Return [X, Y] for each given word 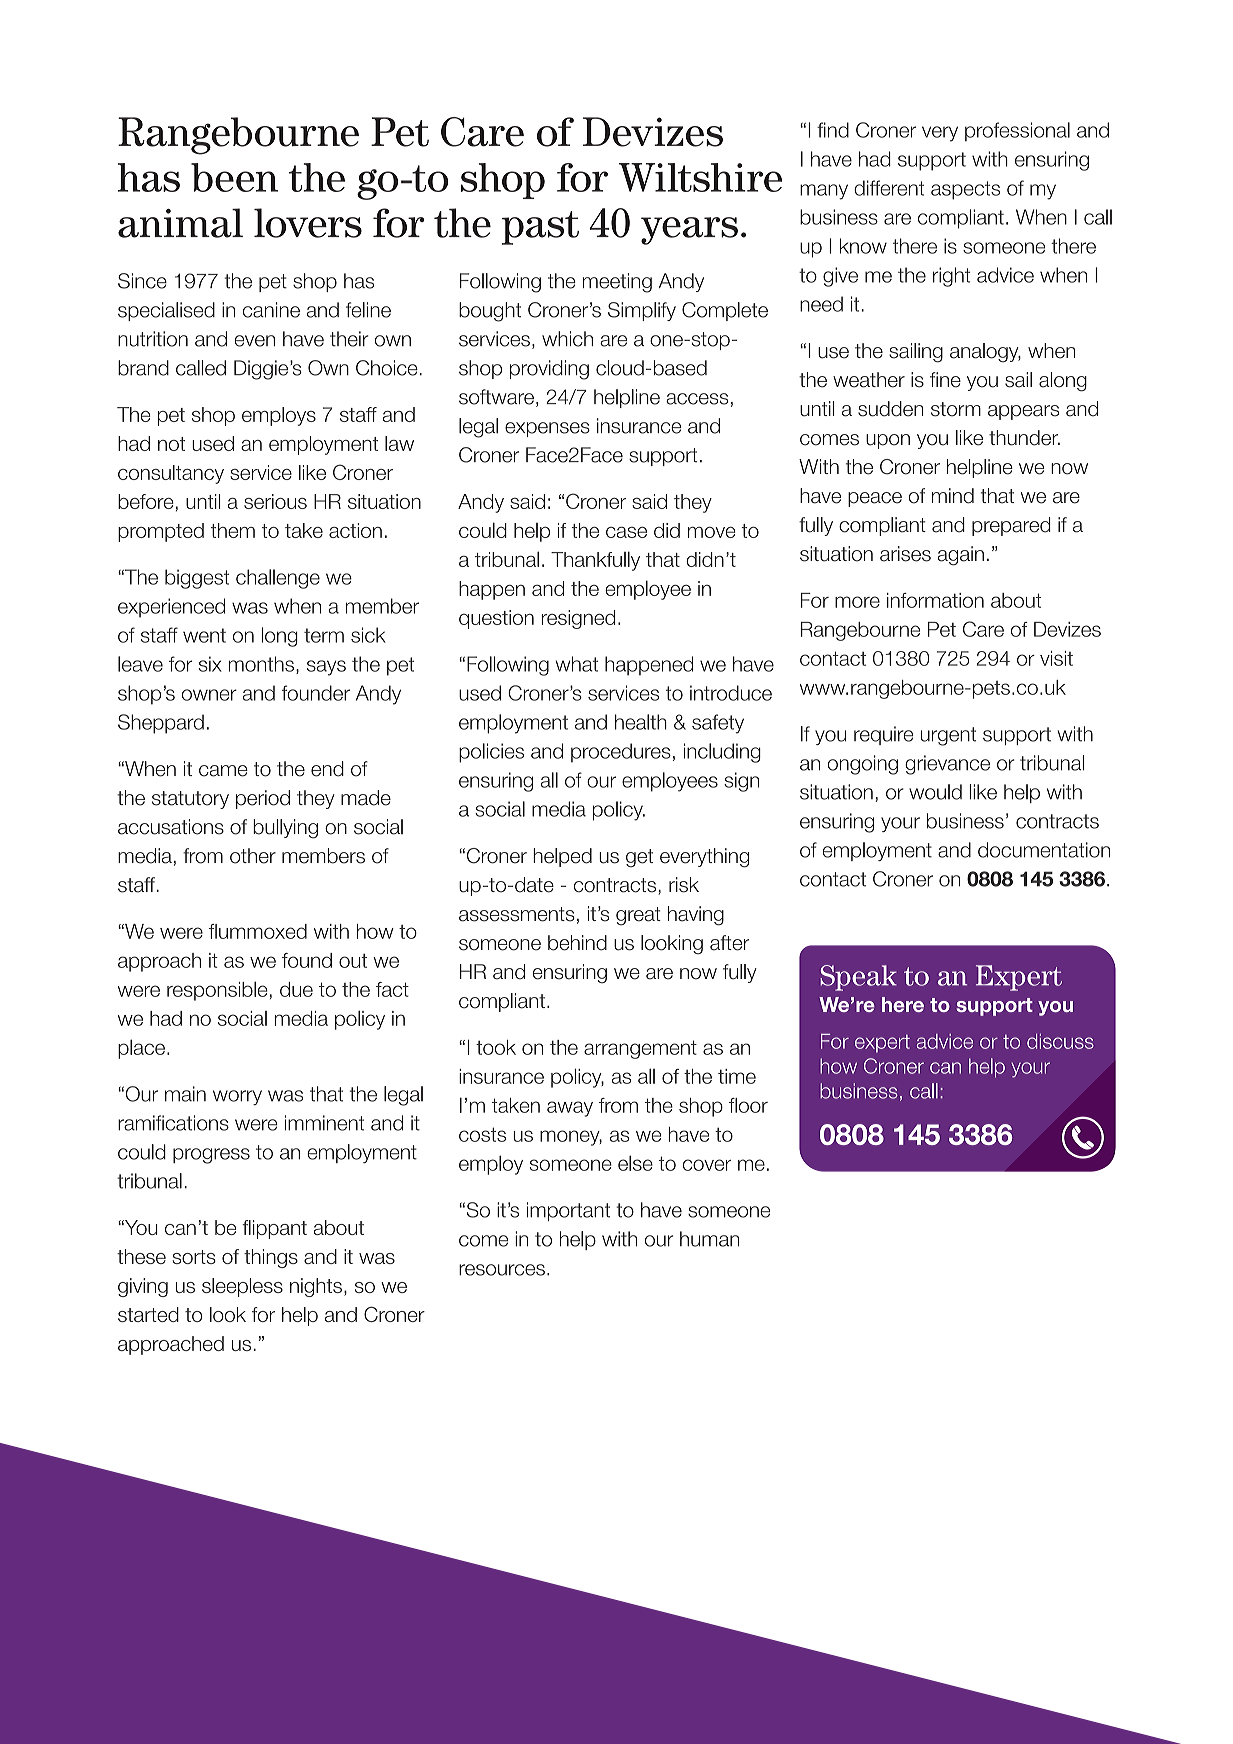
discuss [1060, 1041]
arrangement [640, 1049]
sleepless [242, 1287]
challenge [278, 579]
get [639, 858]
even [254, 341]
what [577, 664]
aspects [965, 190]
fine [945, 380]
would [935, 792]
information [935, 600]
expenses [547, 429]
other [253, 856]
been [234, 177]
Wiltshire [700, 177]
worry [237, 1097]
